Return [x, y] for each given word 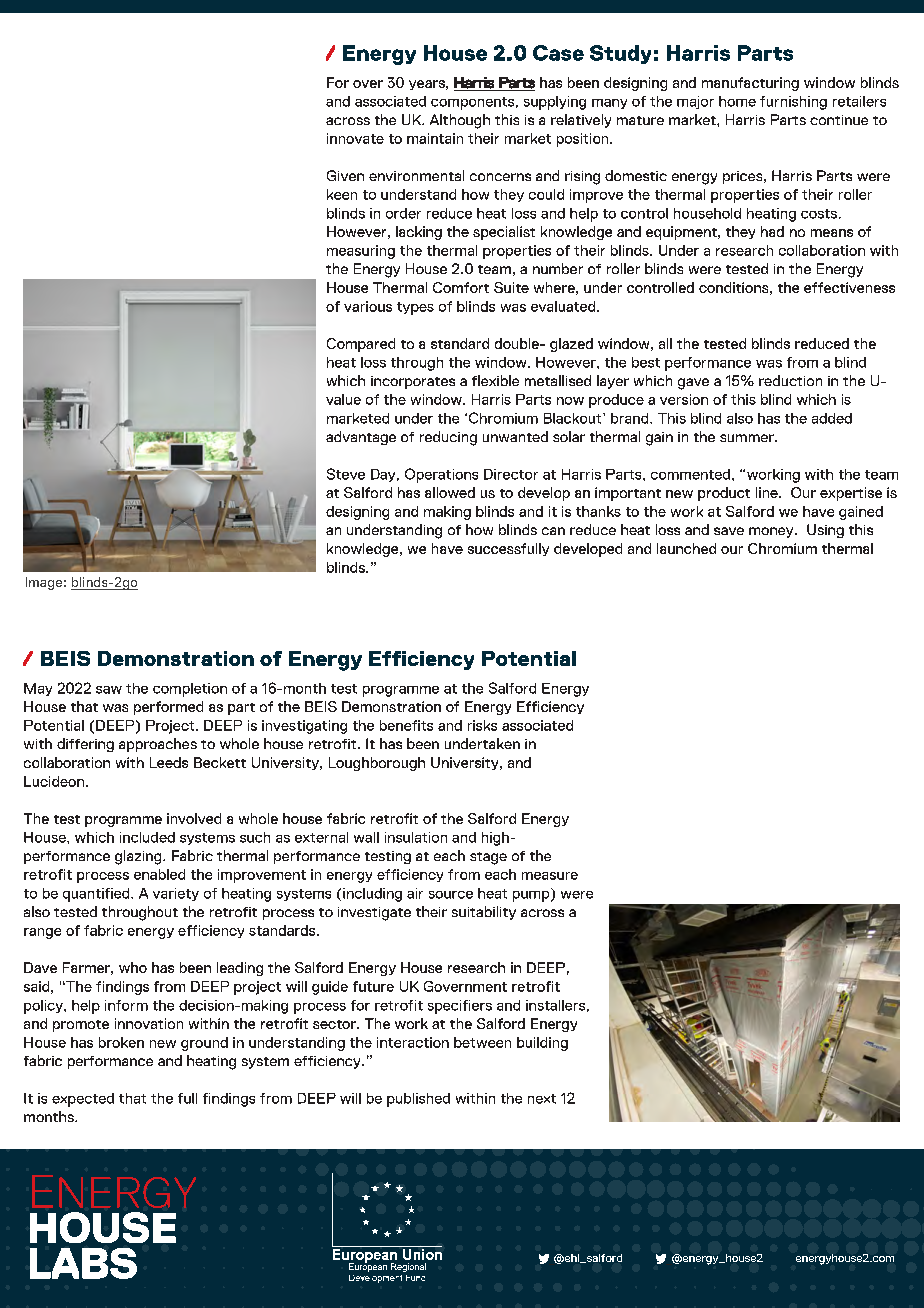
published [418, 1100]
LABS [83, 1263]
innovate [355, 138]
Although [460, 121]
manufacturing [750, 84]
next [542, 1099]
